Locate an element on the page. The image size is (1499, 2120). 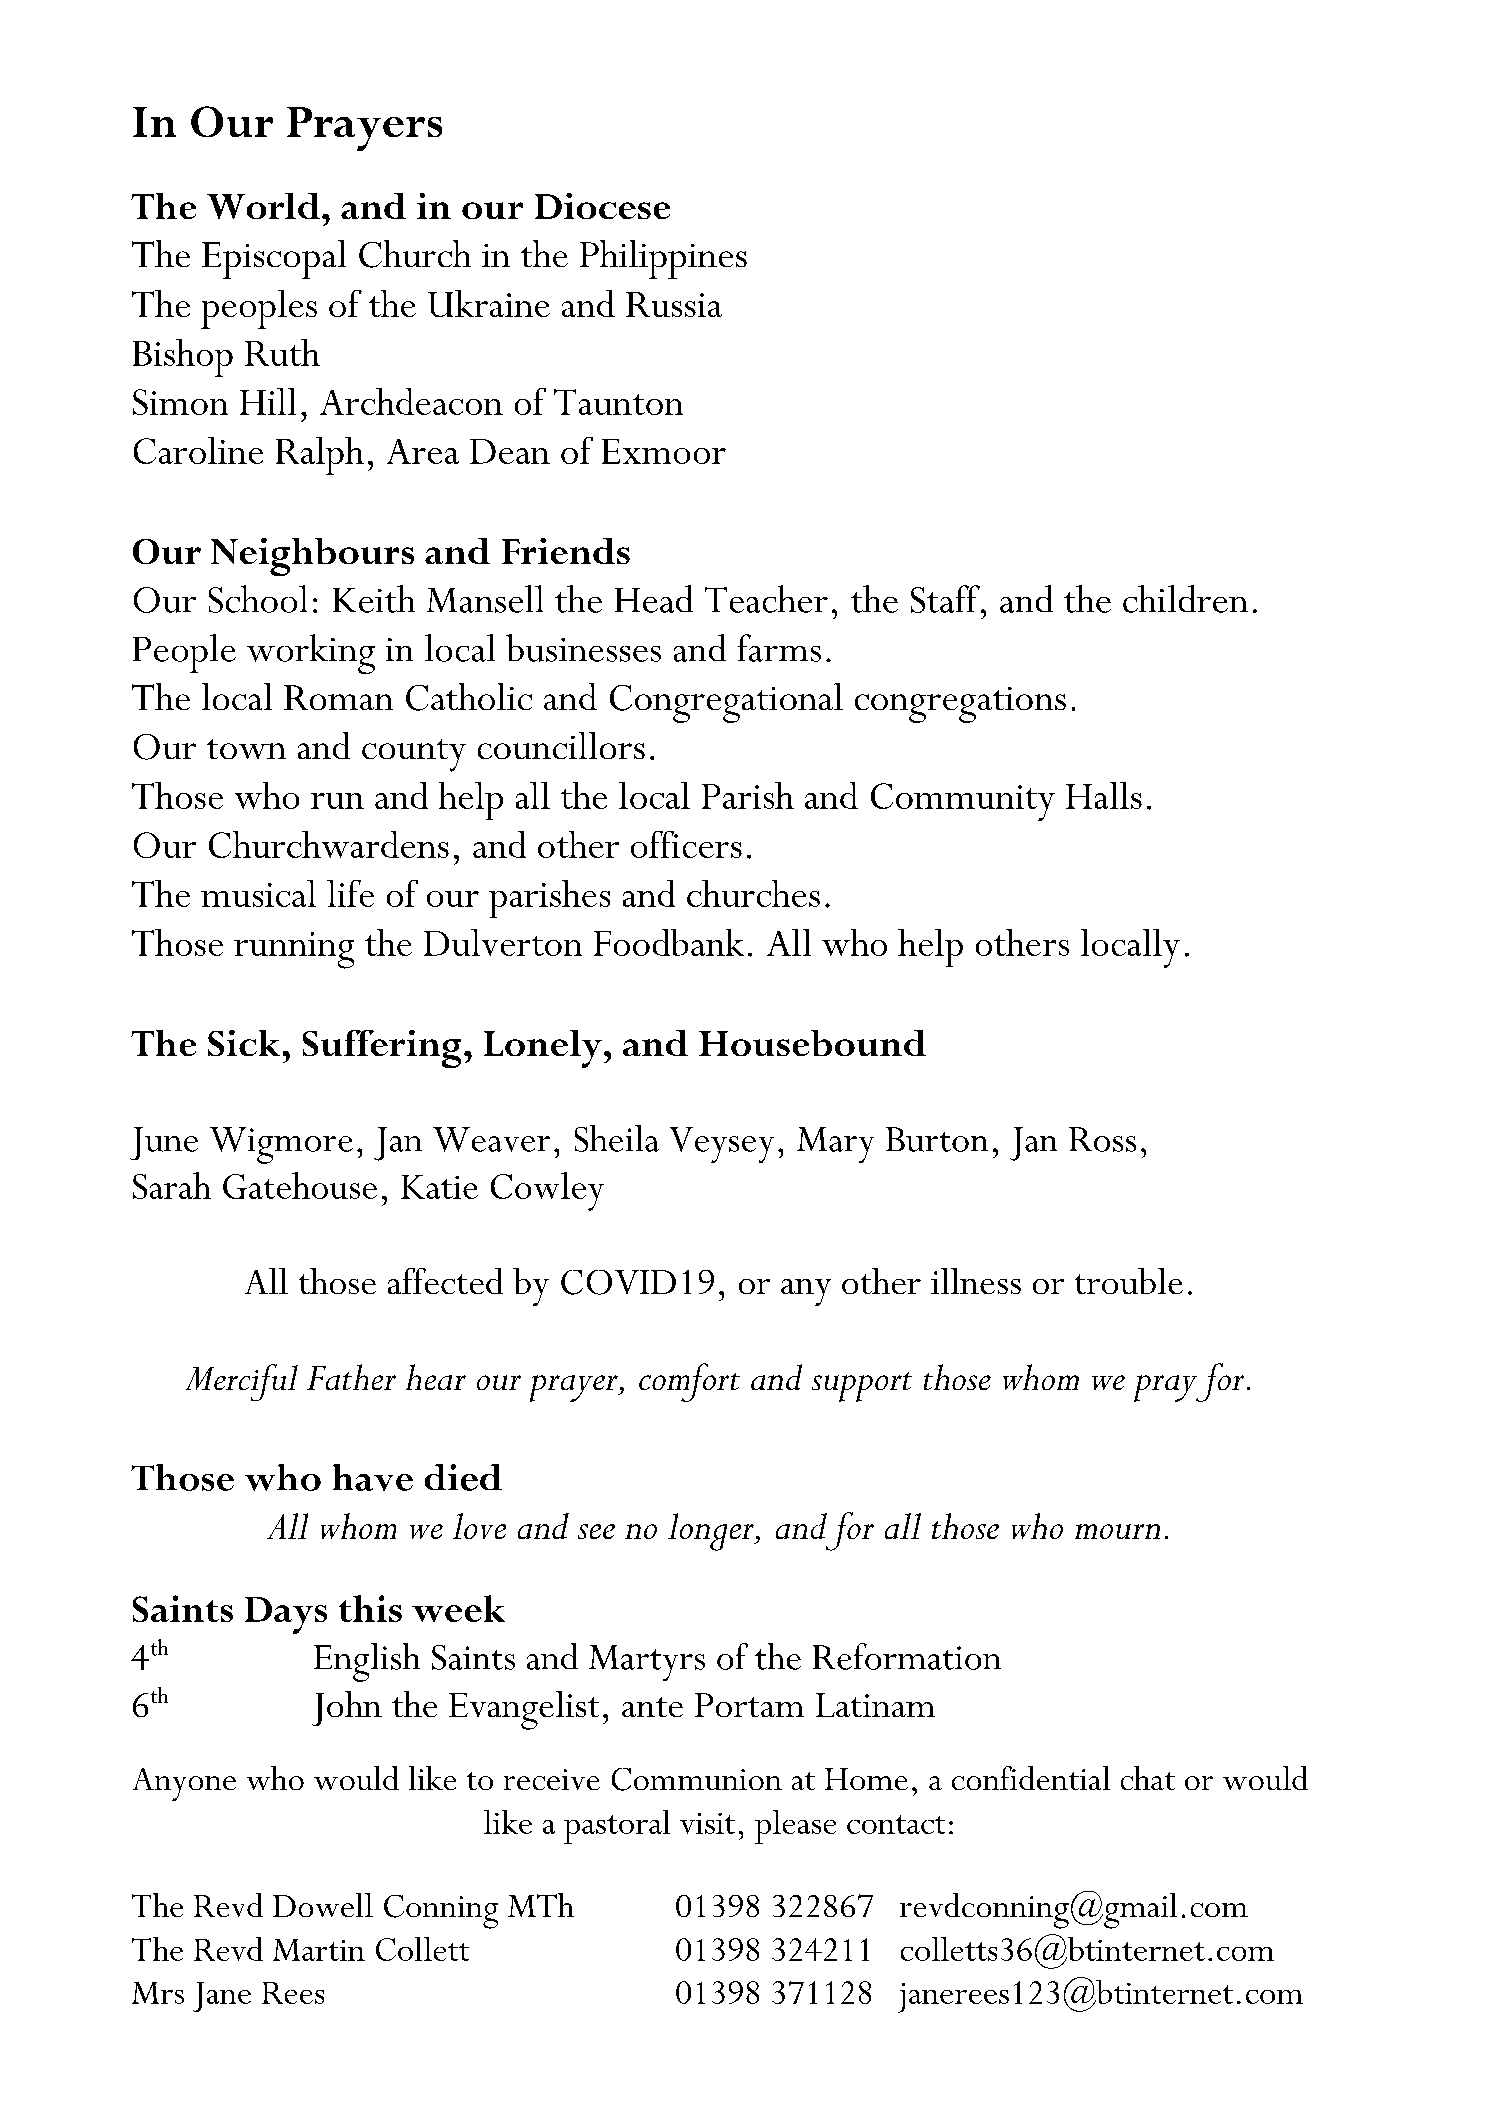
Ross is located at coordinates (1102, 1139).
